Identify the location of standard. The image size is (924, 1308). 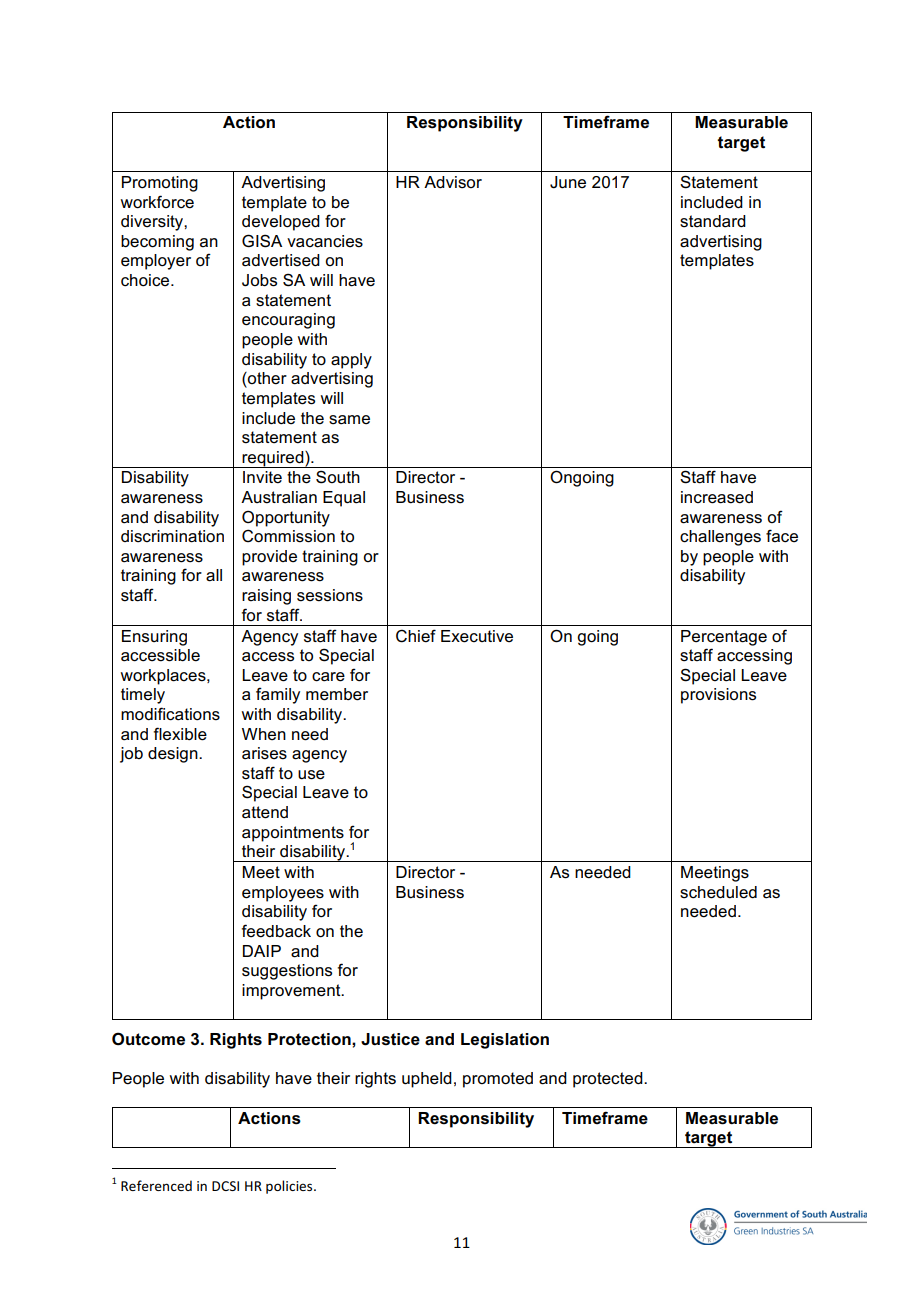
(713, 221).
